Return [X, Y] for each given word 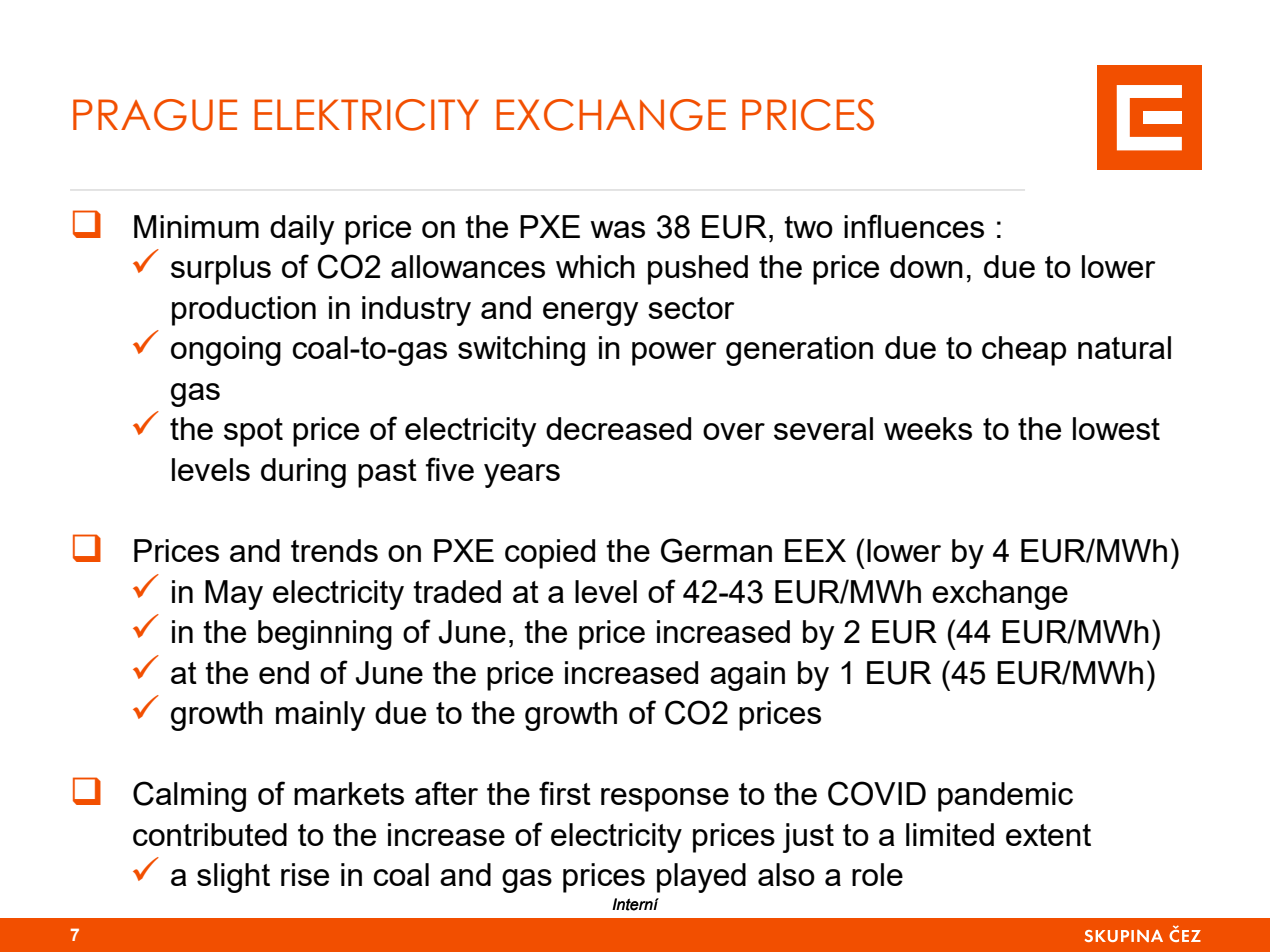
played [701, 878]
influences [914, 226]
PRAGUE [155, 115]
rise [305, 874]
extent [1048, 835]
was [617, 229]
